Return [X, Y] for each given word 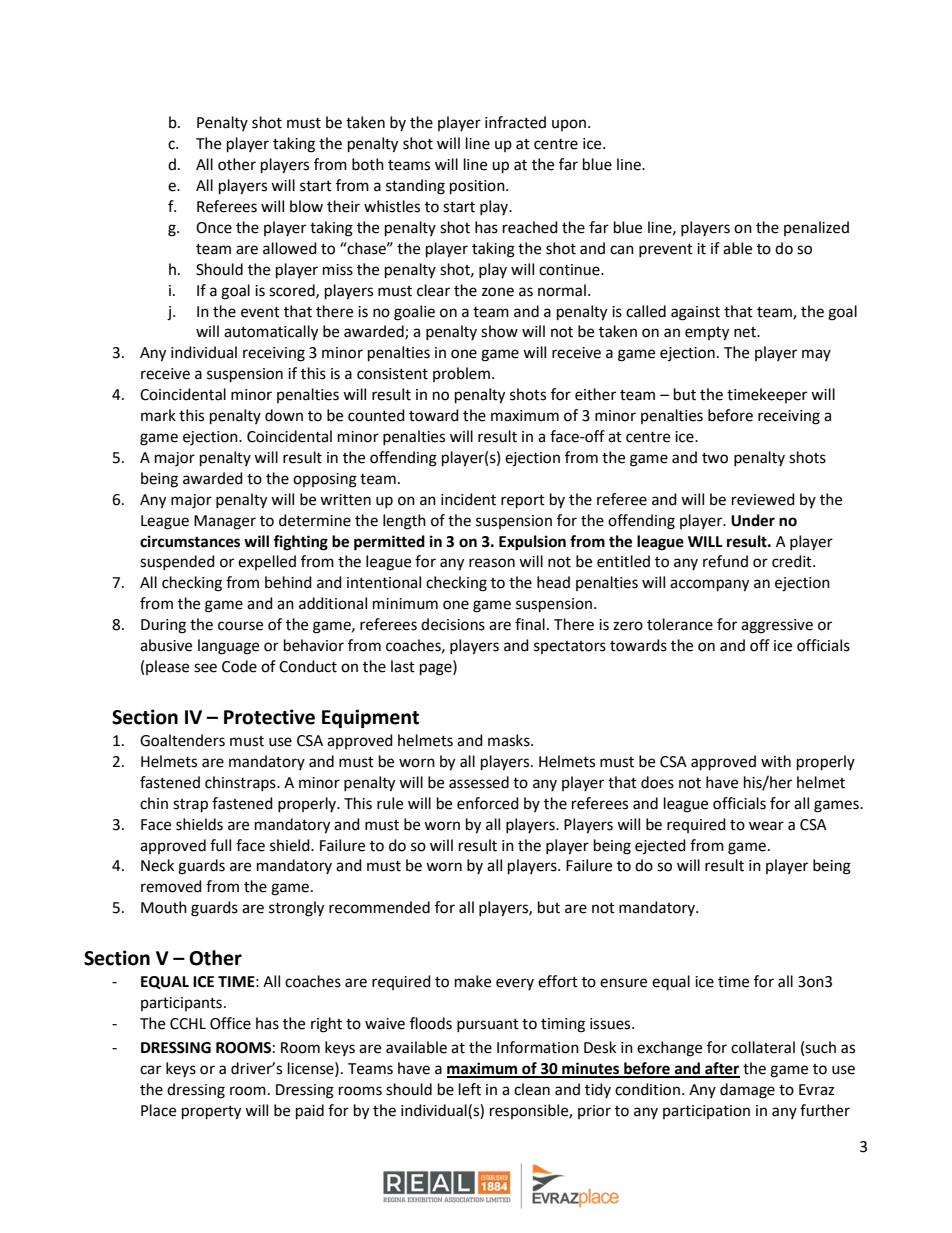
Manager [225, 522]
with [776, 761]
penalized [816, 228]
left [470, 1089]
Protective [269, 717]
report [523, 502]
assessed [479, 782]
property [211, 1113]
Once [214, 228]
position [478, 187]
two [715, 458]
